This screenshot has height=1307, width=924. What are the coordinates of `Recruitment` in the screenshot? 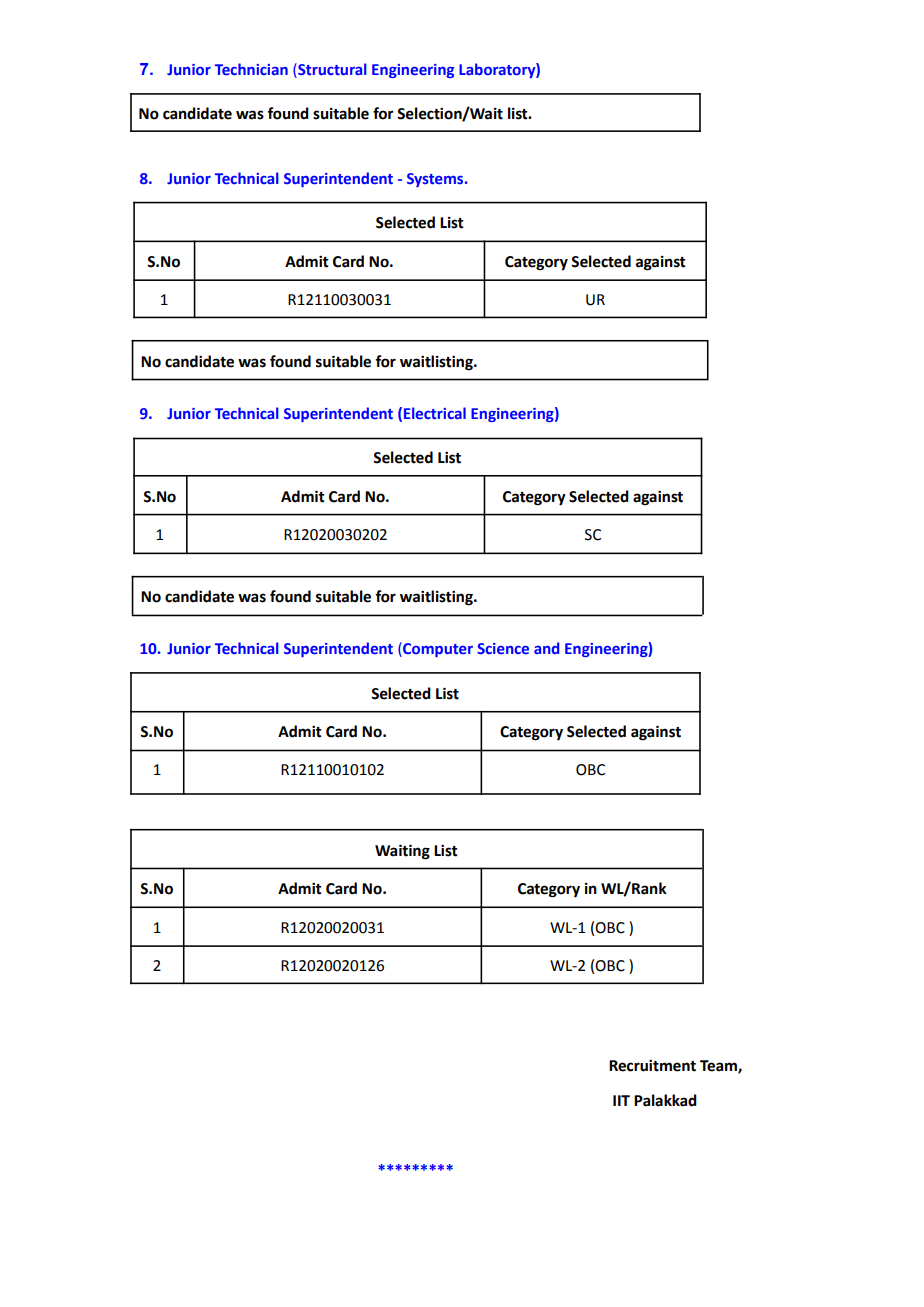 It's located at (652, 1066).
